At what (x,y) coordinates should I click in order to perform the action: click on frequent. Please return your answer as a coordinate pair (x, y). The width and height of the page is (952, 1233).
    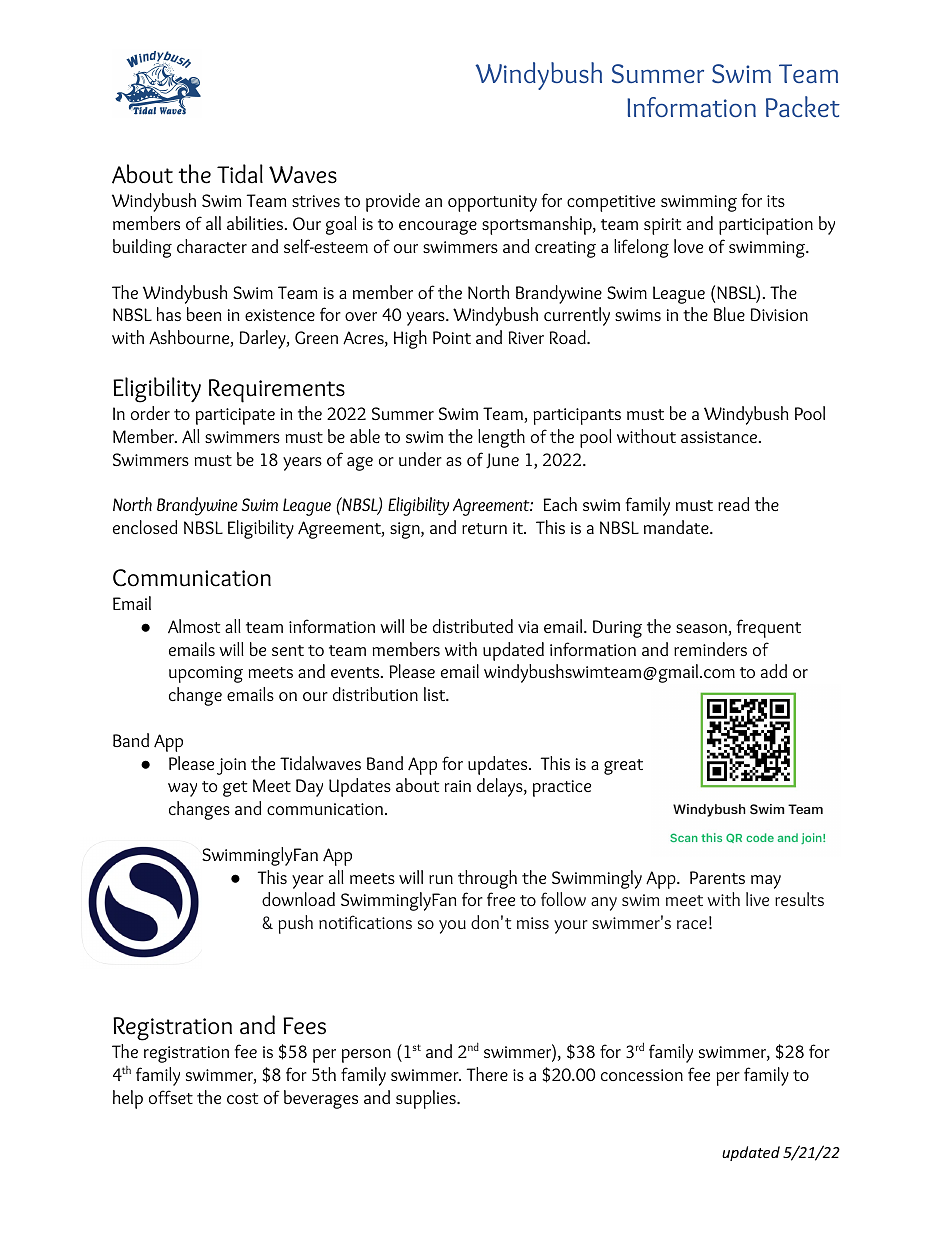
    Looking at the image, I should click on (769, 628).
